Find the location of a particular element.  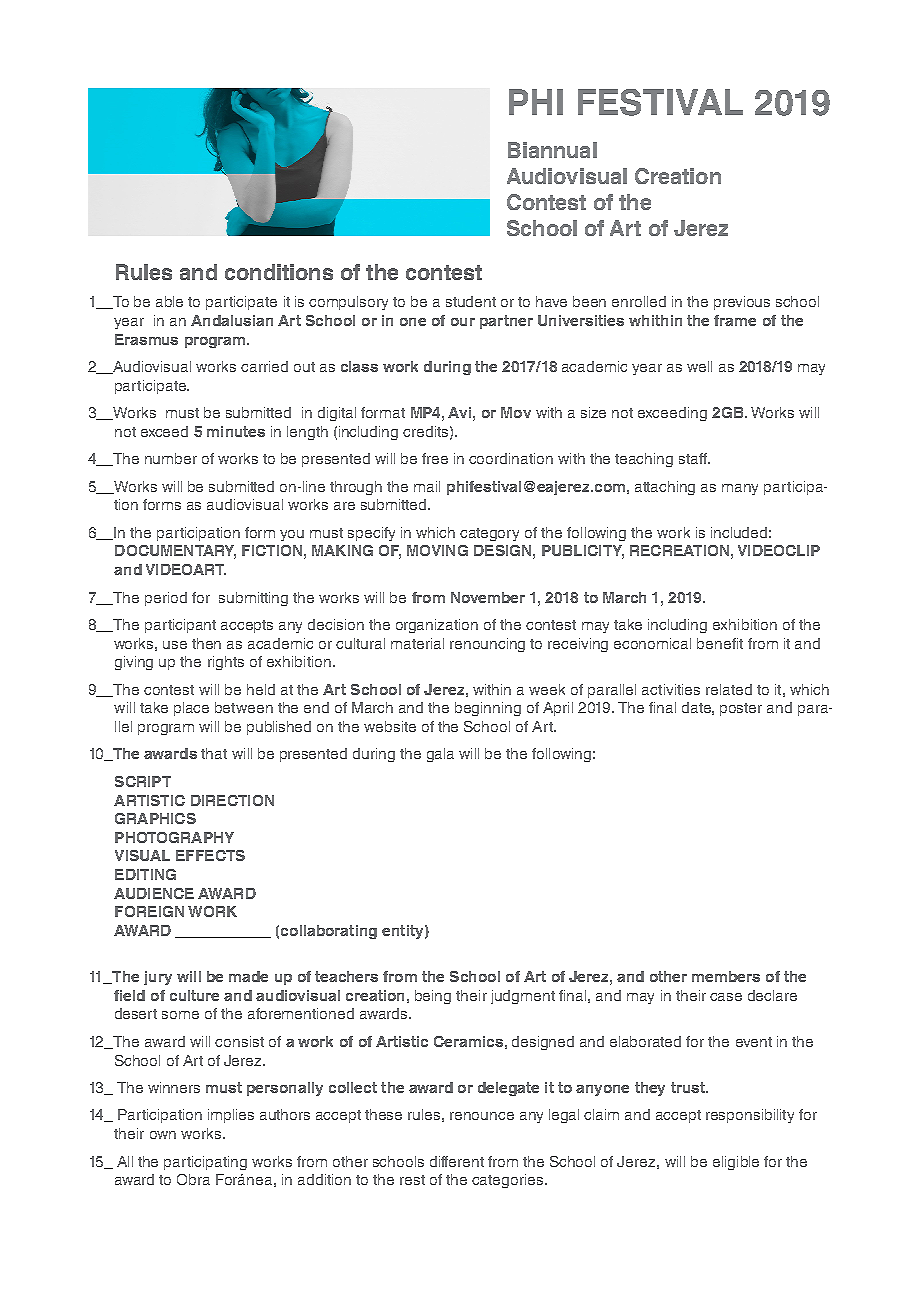

gala is located at coordinates (440, 755).
